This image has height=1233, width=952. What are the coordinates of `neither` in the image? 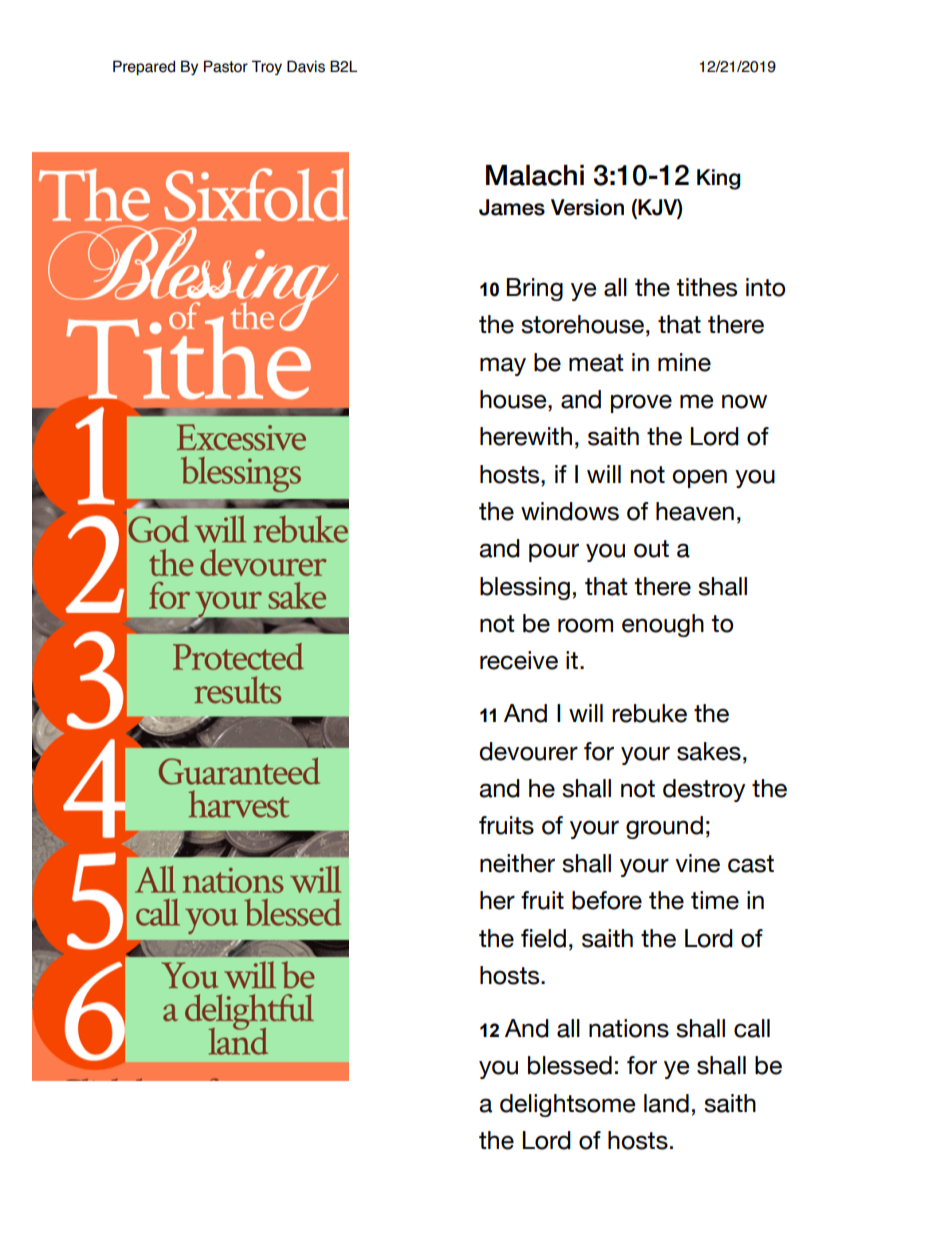 It's located at (517, 863).
